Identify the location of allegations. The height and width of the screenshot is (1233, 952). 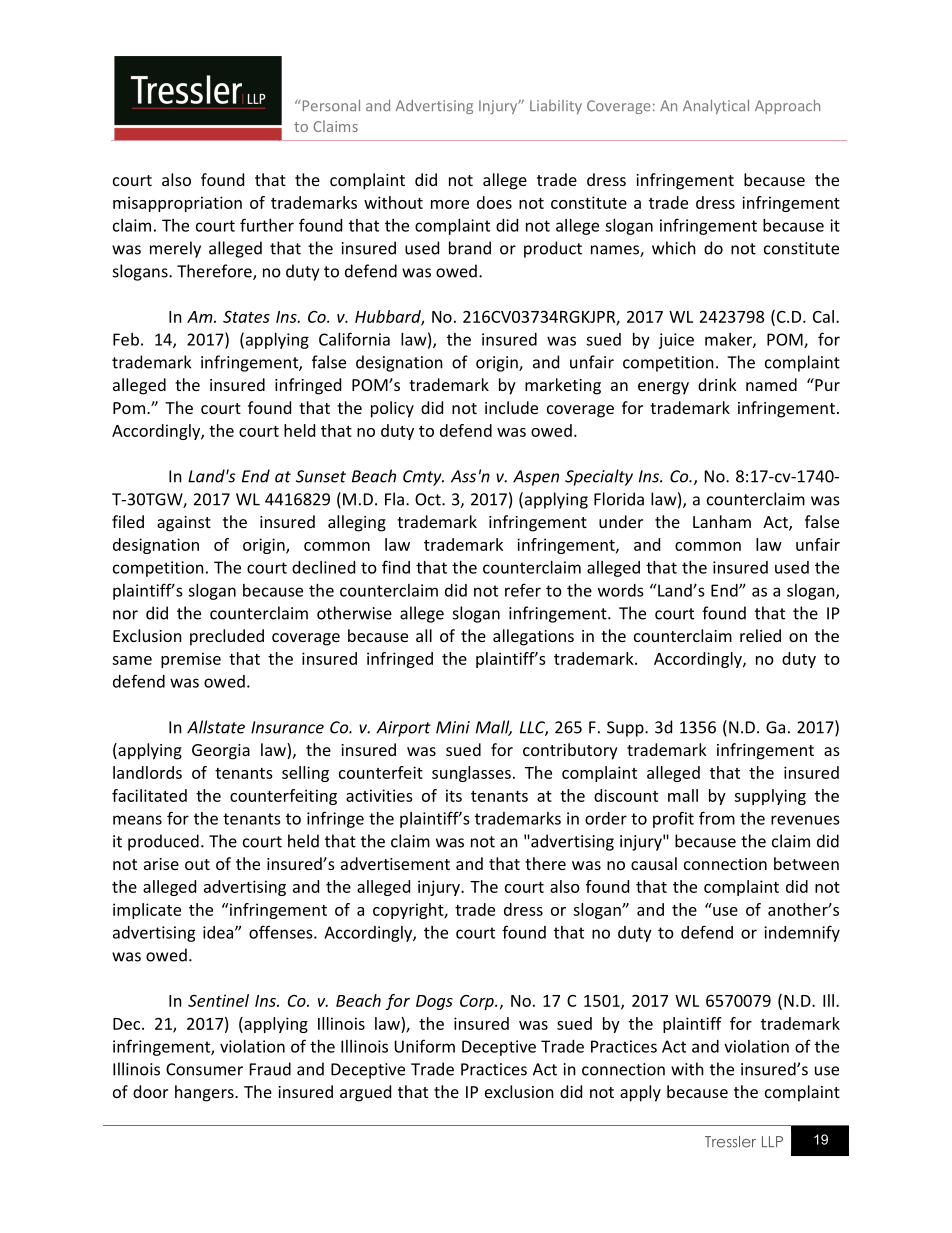
(533, 637).
